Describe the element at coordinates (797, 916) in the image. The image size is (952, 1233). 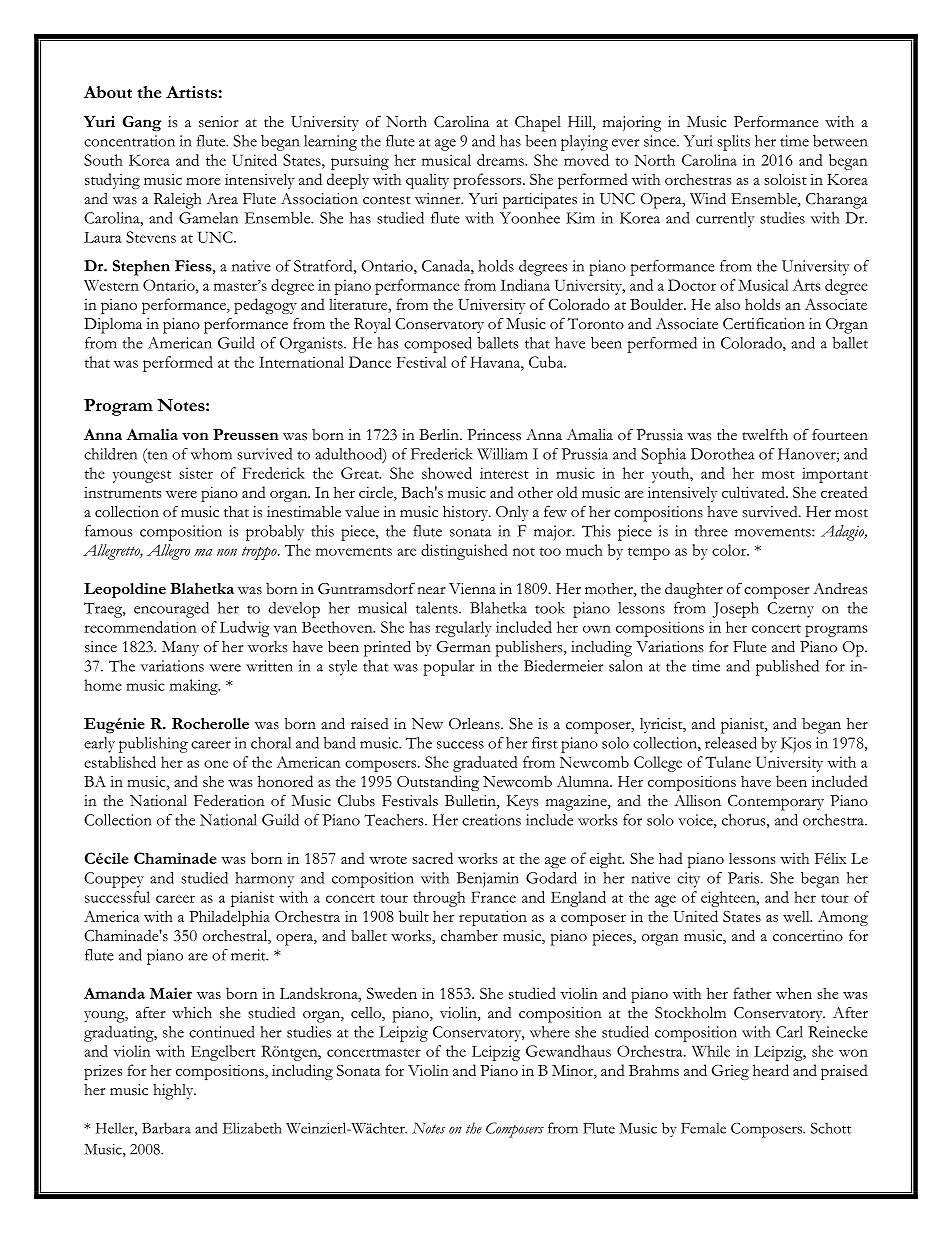
I see `well` at that location.
